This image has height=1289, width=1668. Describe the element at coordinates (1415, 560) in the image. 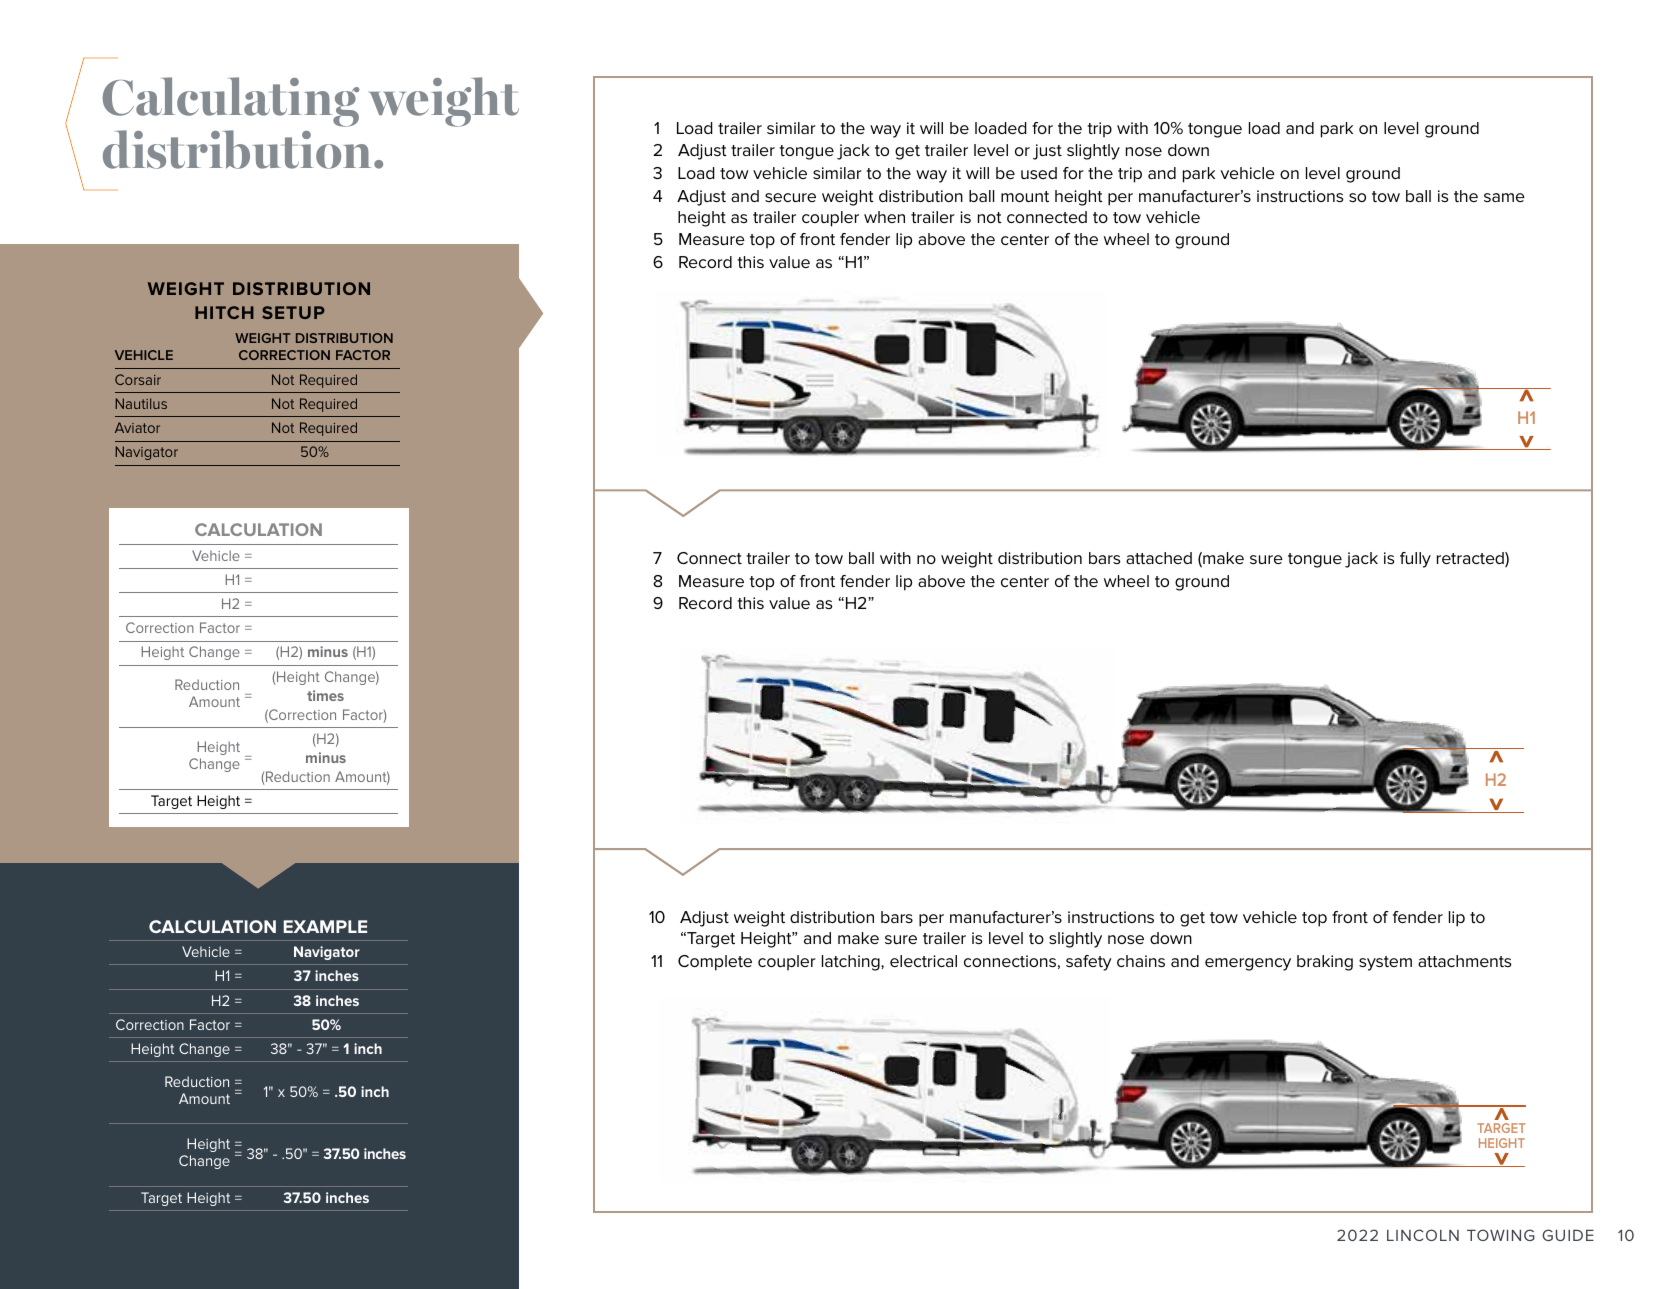

I see `fully` at that location.
